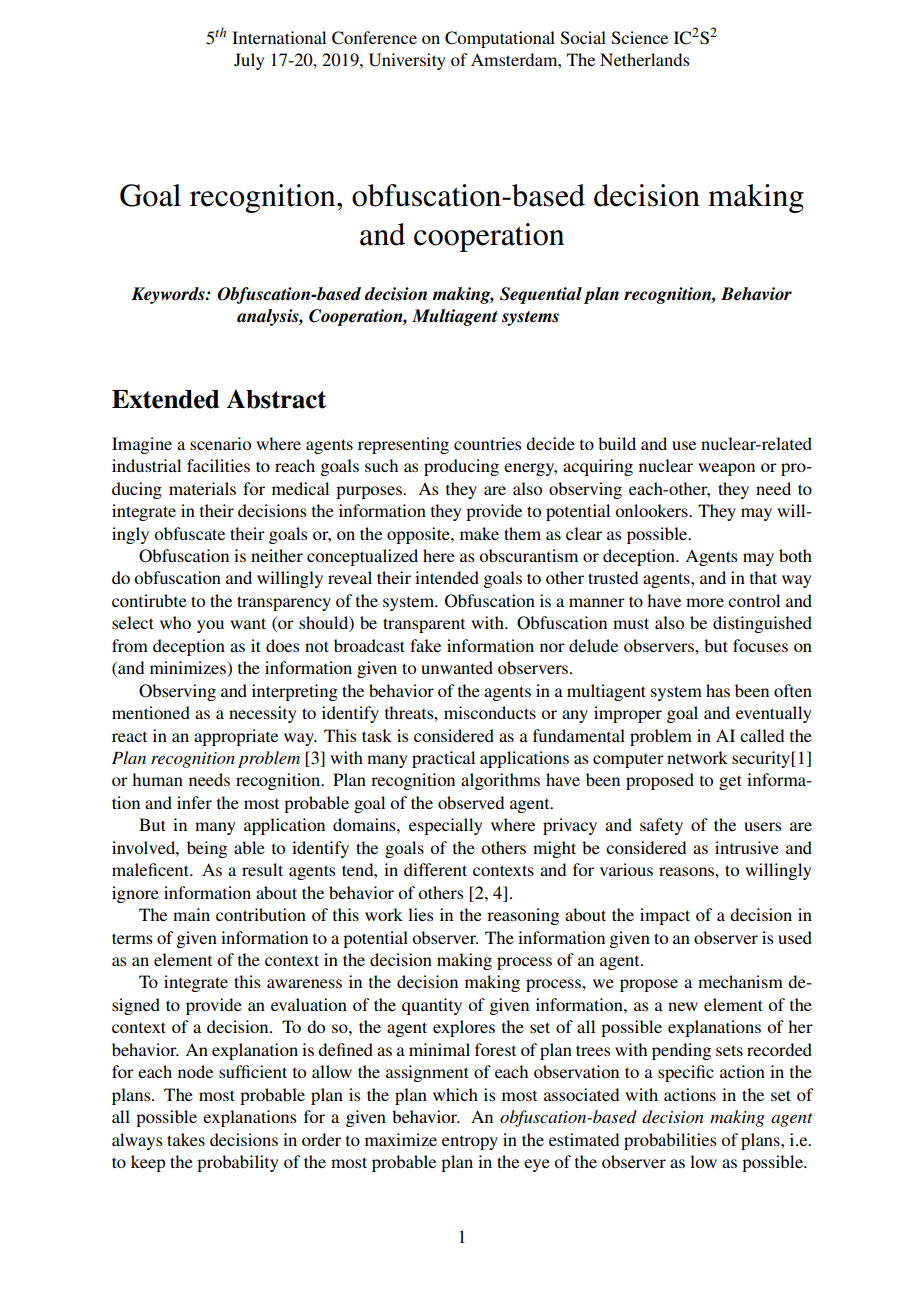  I want to click on entropy, so click(470, 1143).
